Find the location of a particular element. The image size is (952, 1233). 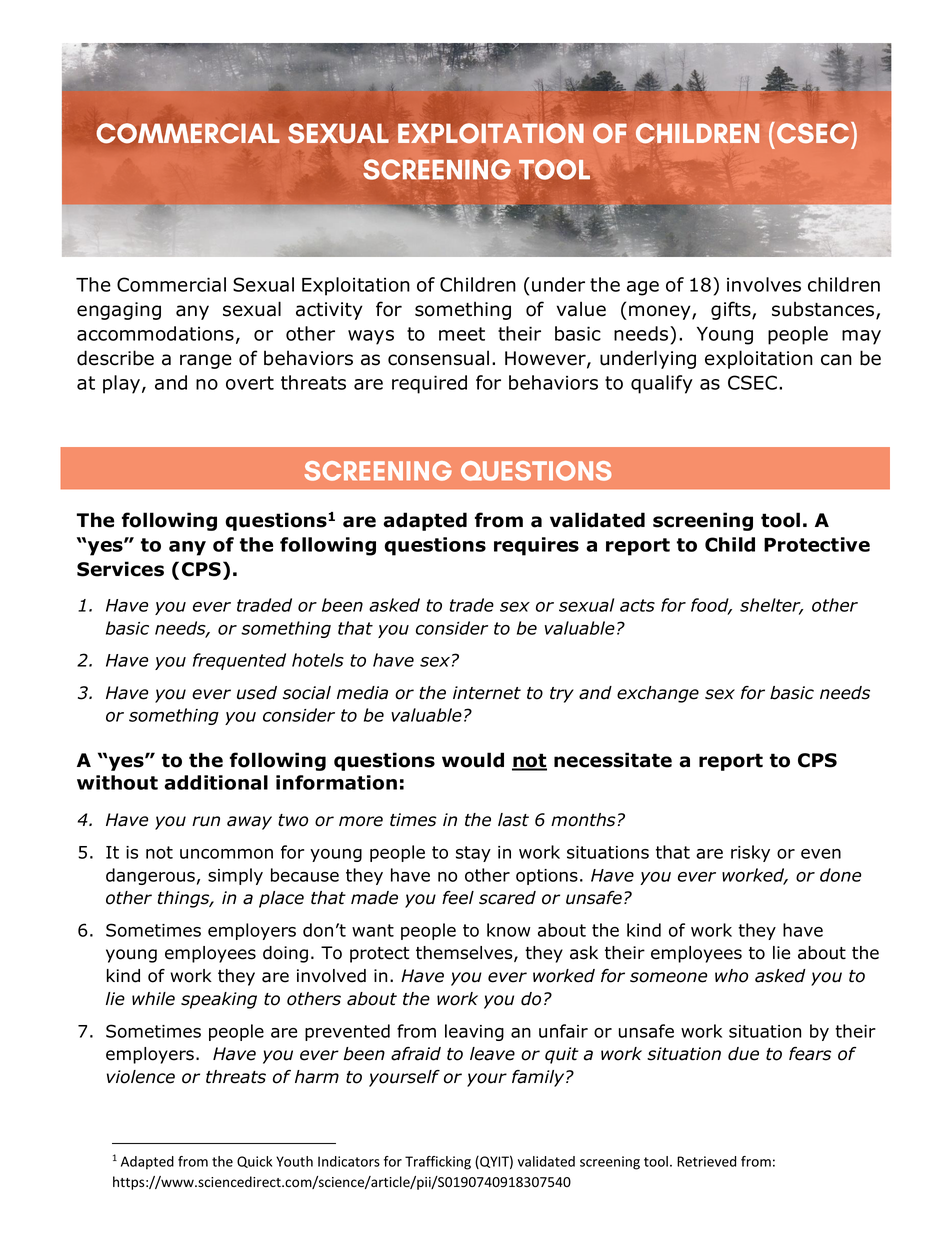

Commercial is located at coordinates (171, 284).
